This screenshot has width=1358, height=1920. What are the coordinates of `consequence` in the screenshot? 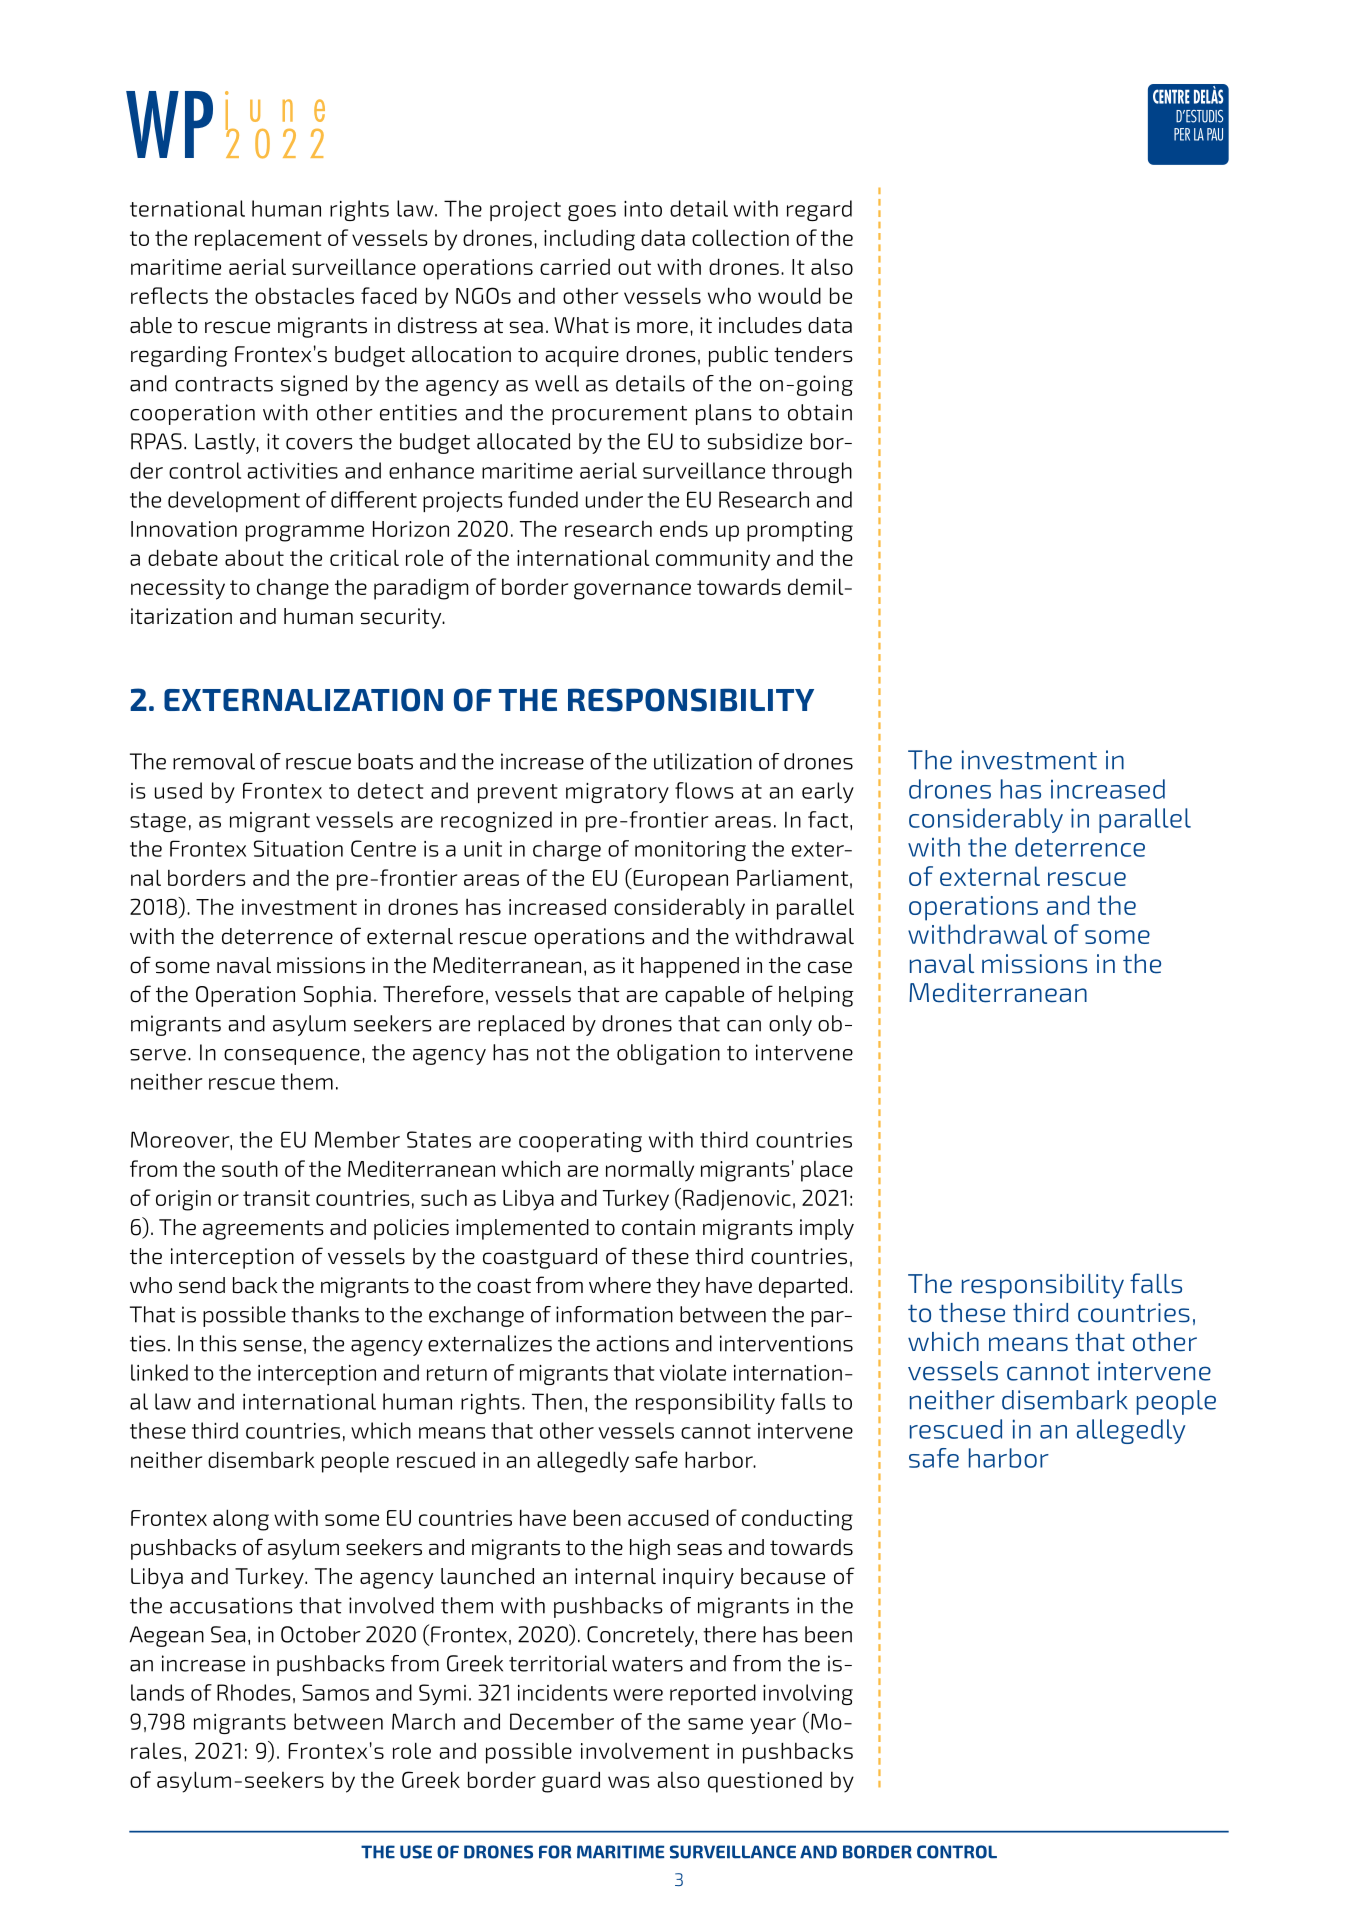 It's located at (292, 1057).
